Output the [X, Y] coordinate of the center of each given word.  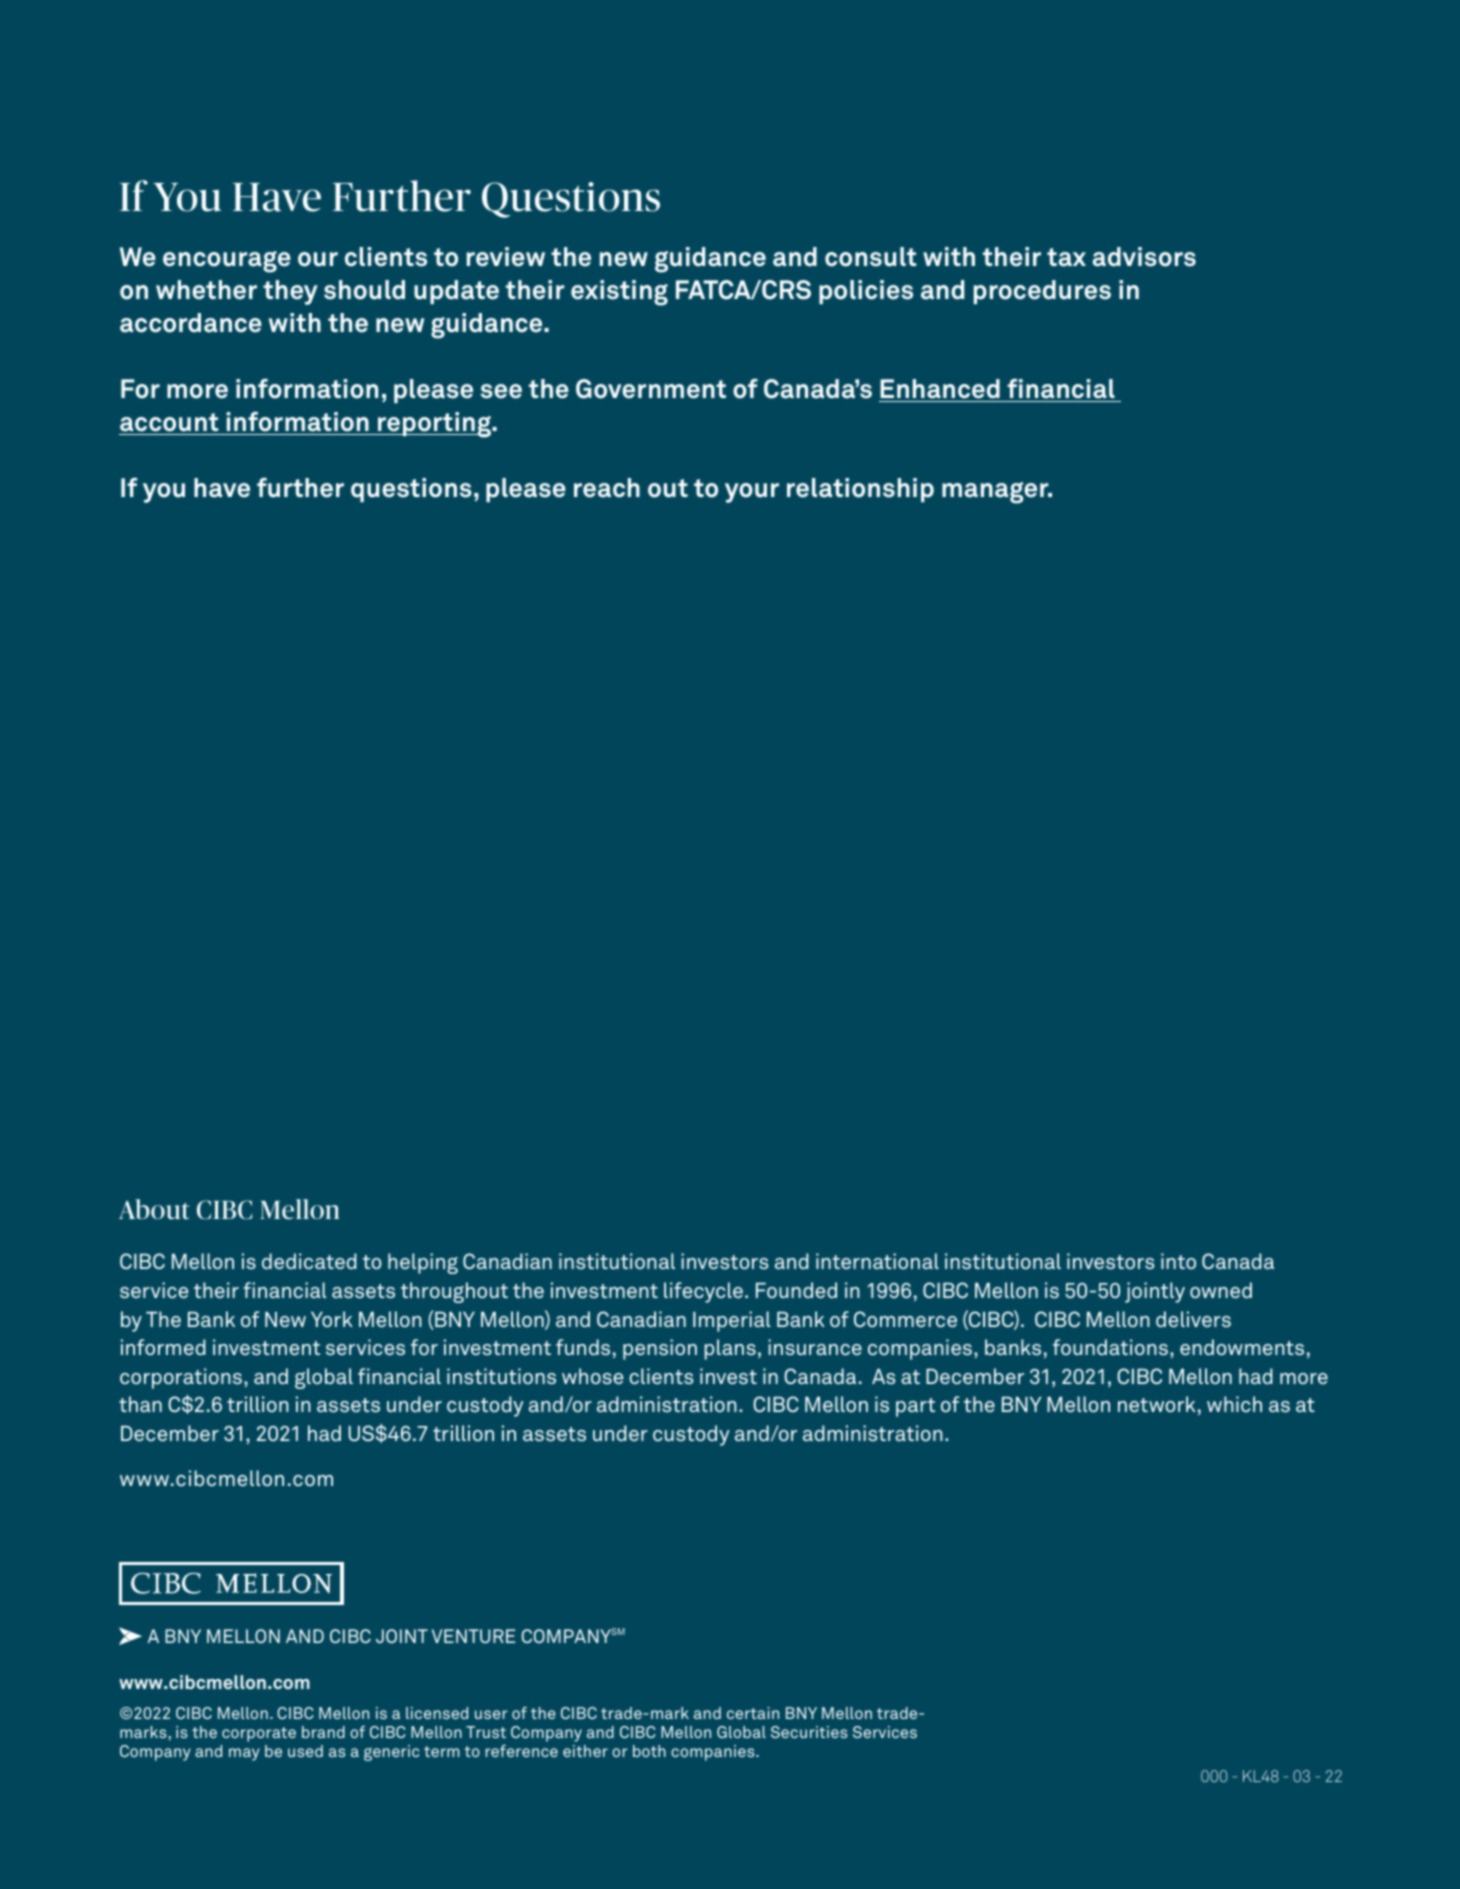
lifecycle [703, 1292]
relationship [860, 490]
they [290, 292]
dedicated [309, 1261]
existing [619, 293]
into [1178, 1261]
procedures [1042, 292]
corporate [259, 1734]
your [752, 493]
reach [607, 488]
